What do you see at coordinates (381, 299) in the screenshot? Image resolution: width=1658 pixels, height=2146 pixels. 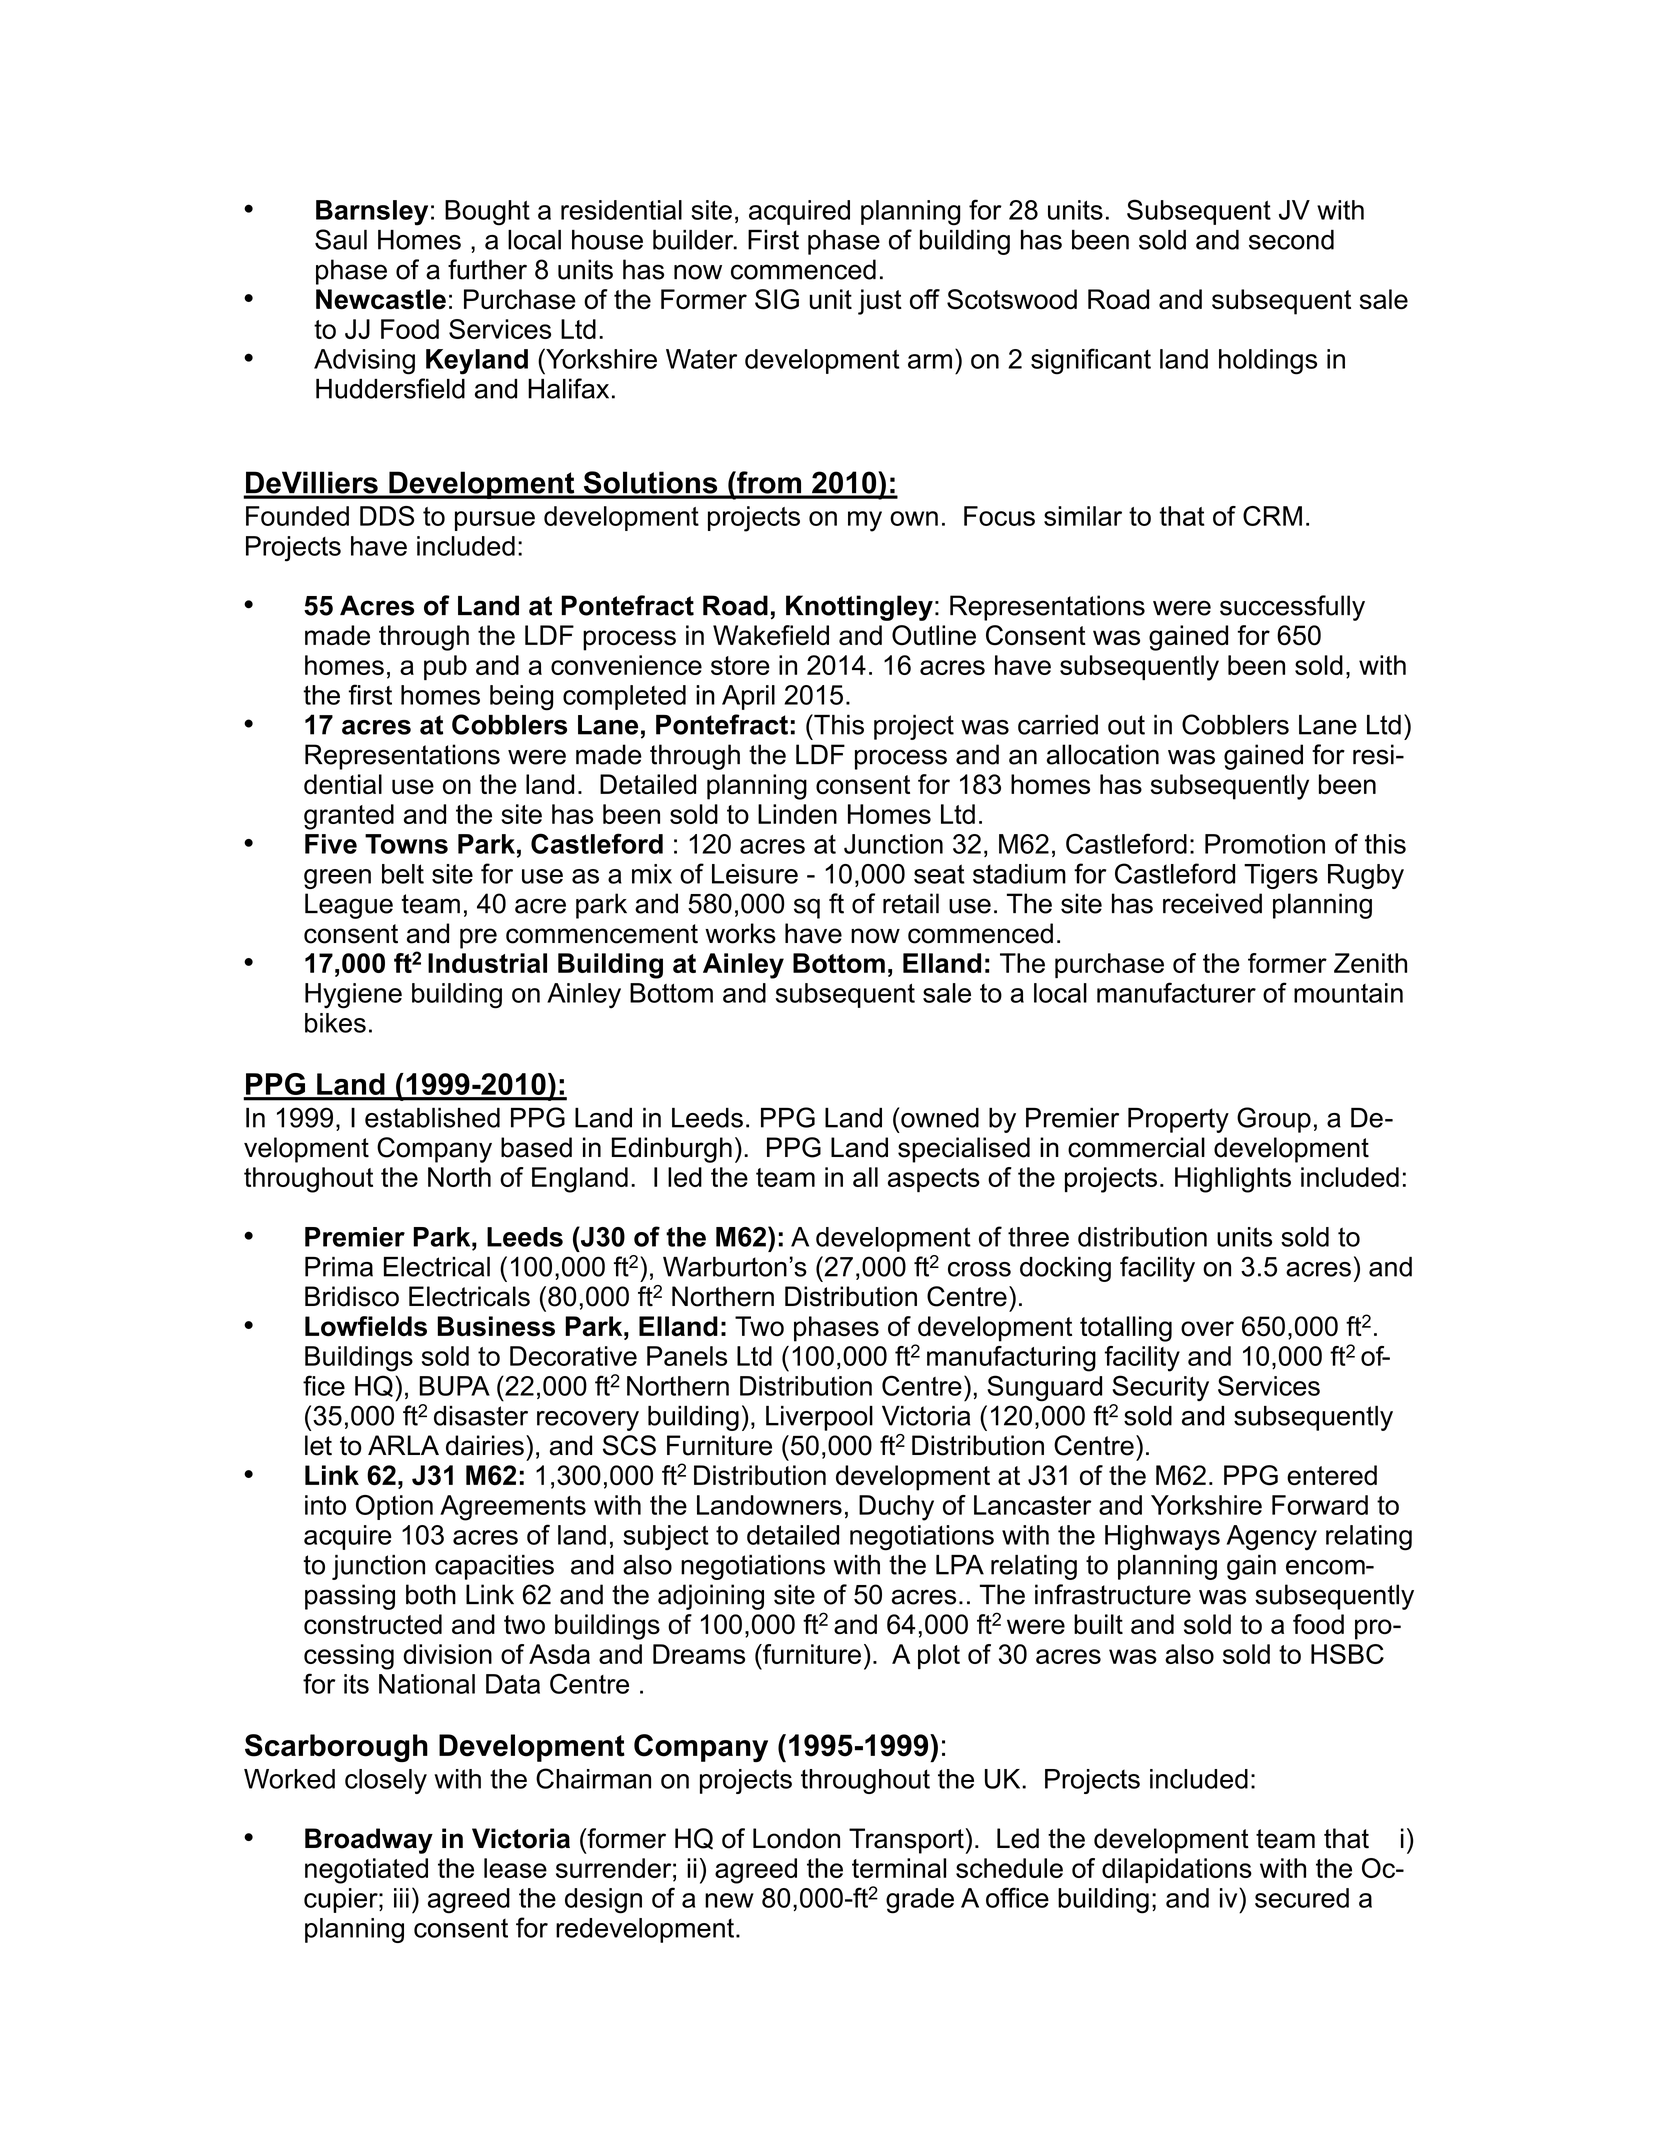 I see `Newcastle` at bounding box center [381, 299].
